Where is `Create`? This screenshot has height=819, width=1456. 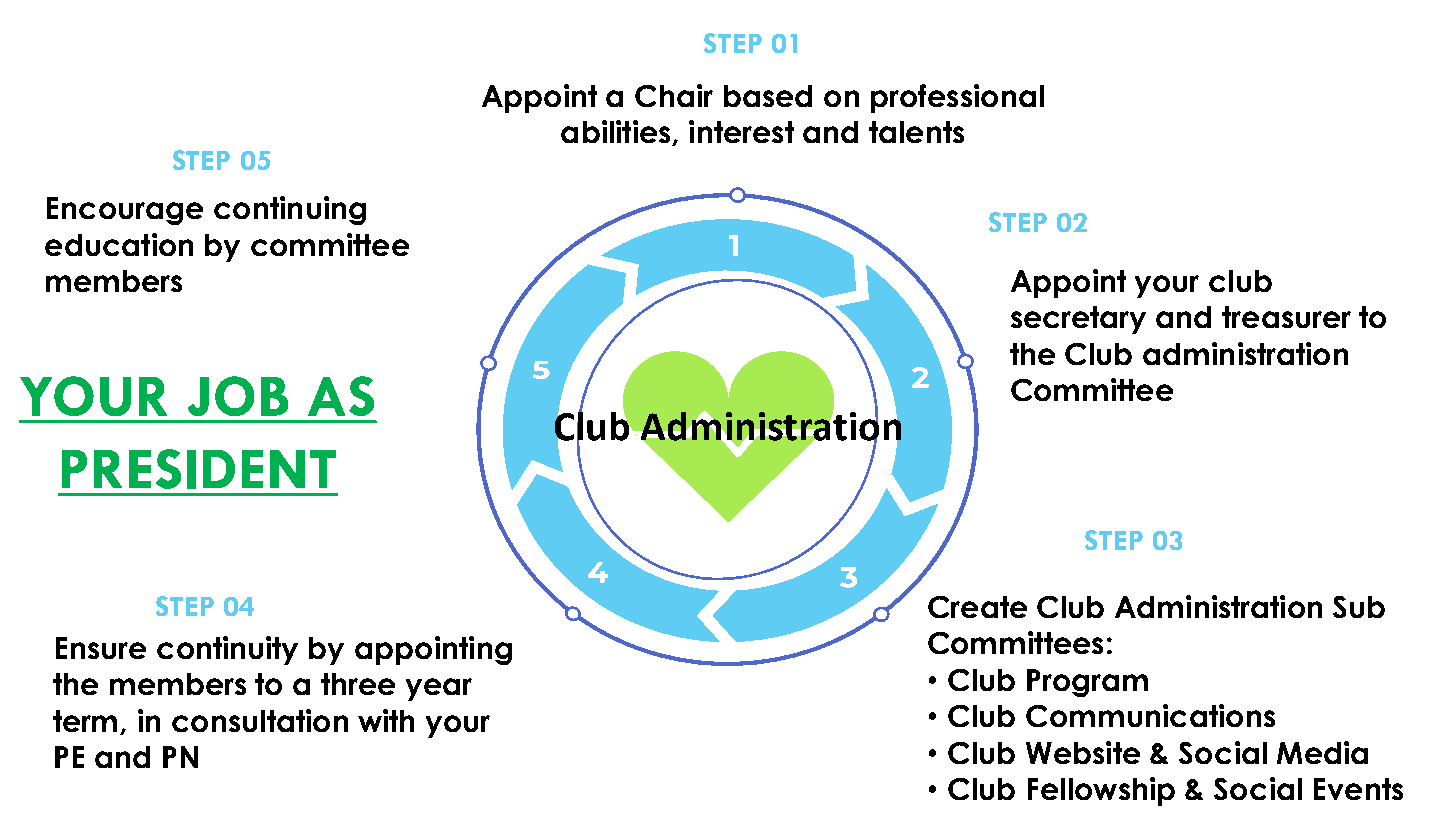 Create is located at coordinates (977, 607).
